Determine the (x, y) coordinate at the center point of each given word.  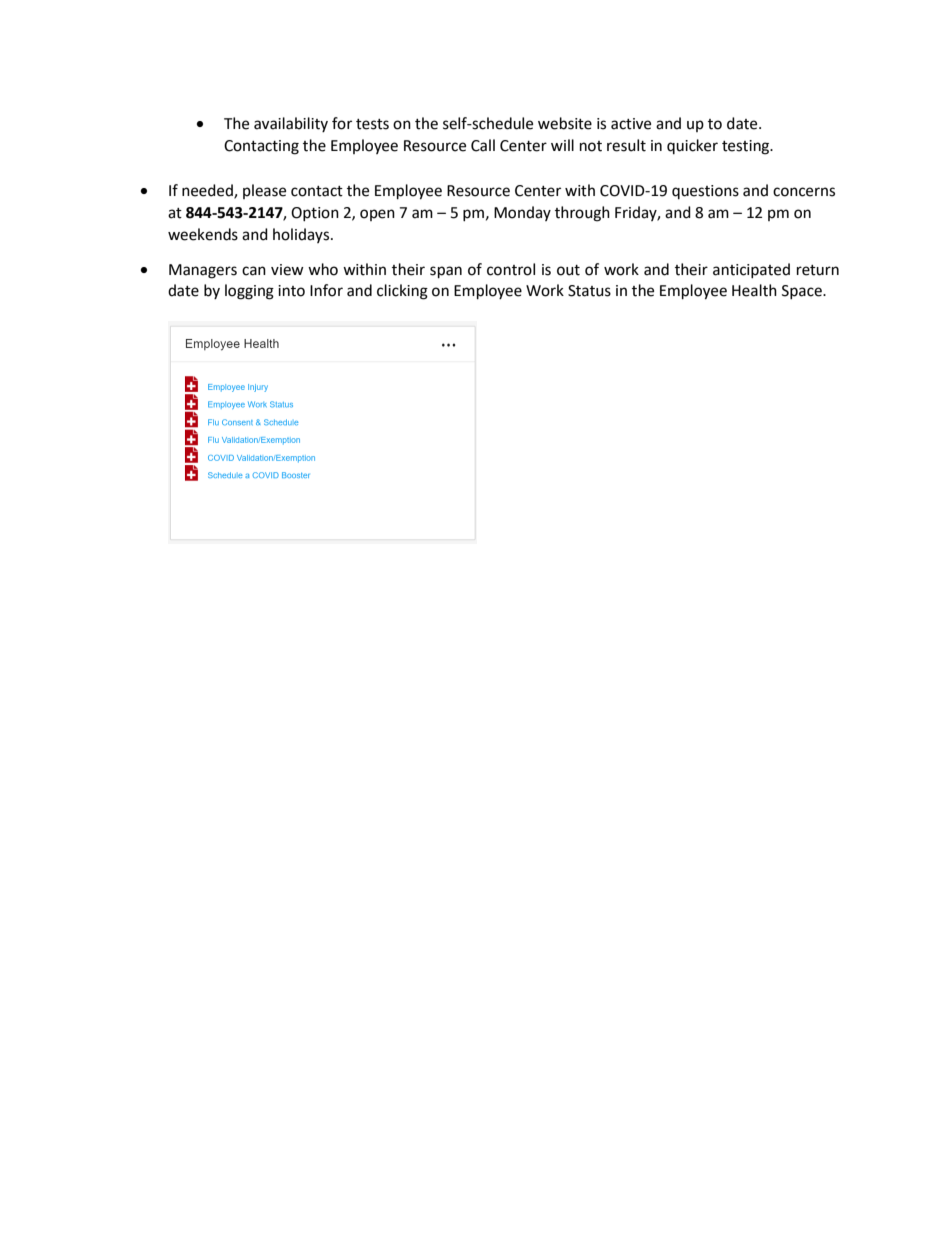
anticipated (751, 270)
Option (315, 214)
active (631, 124)
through (582, 214)
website (565, 123)
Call (483, 145)
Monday (522, 213)
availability (291, 124)
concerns (804, 192)
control (511, 269)
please (264, 191)
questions (705, 192)
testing (747, 147)
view (287, 270)
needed (208, 191)
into (291, 291)
